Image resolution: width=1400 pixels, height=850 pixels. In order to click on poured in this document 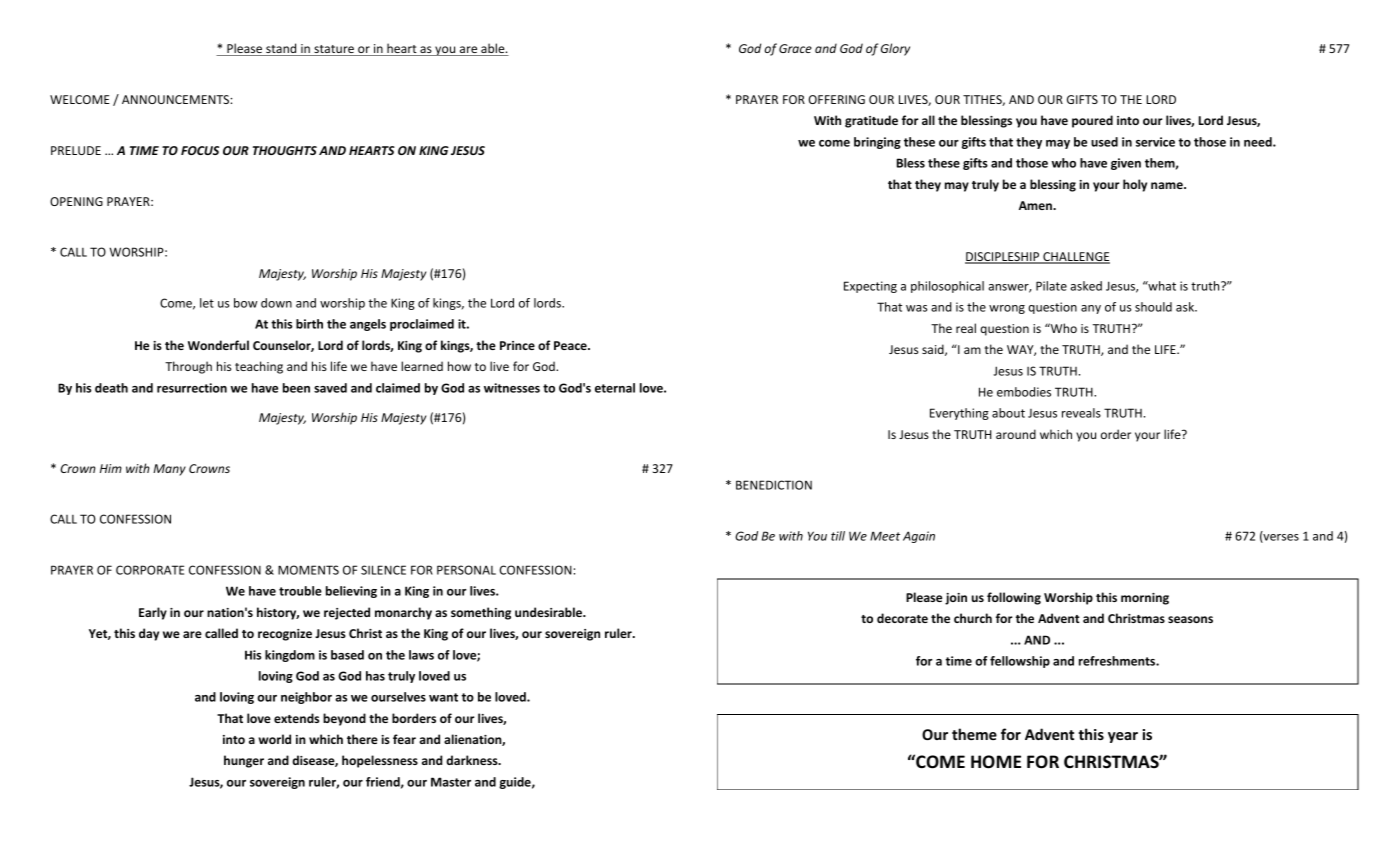, I will do `click(1092, 121)`.
